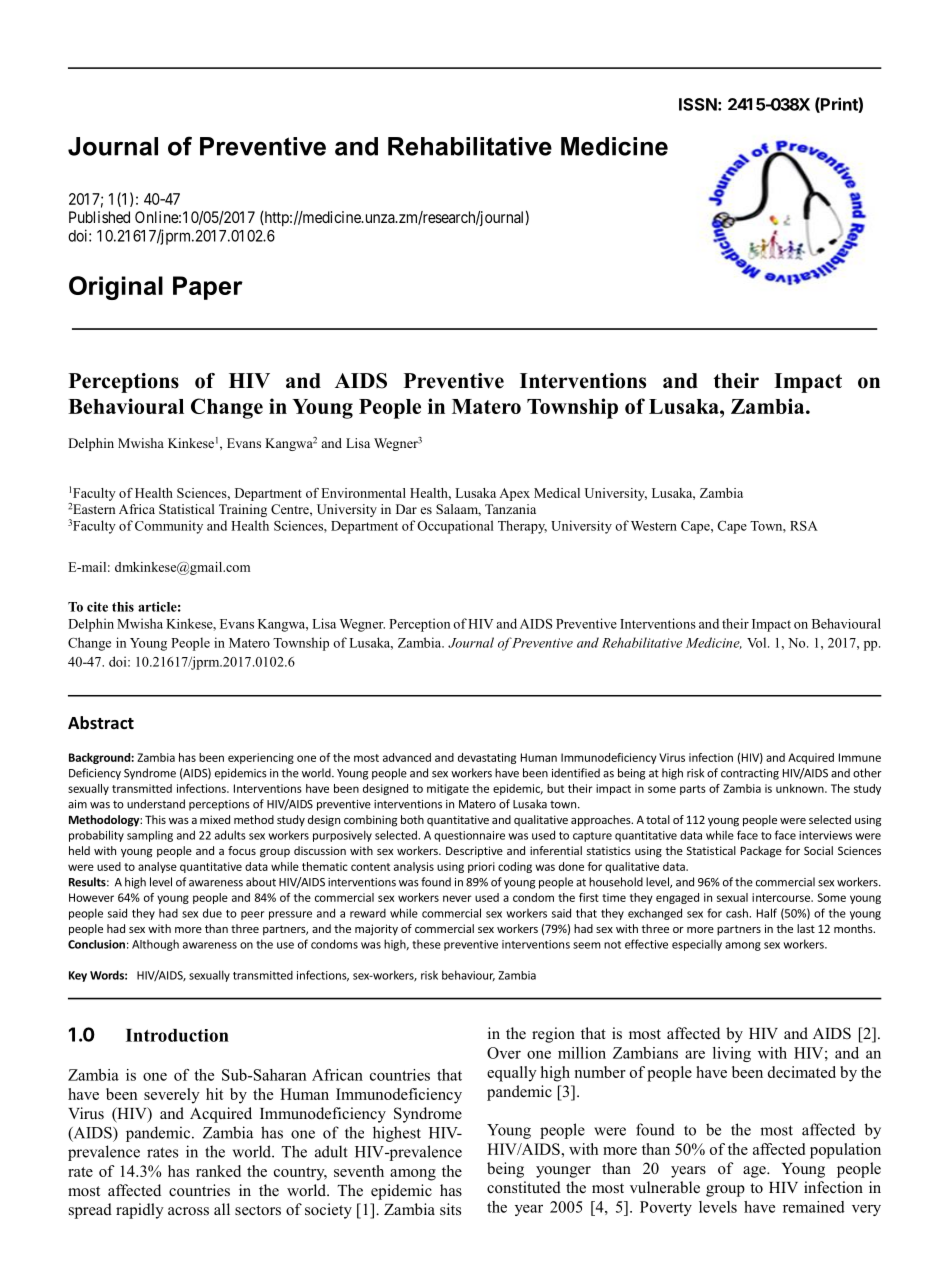 This screenshot has height=1288, width=949. I want to click on remained, so click(814, 1207).
